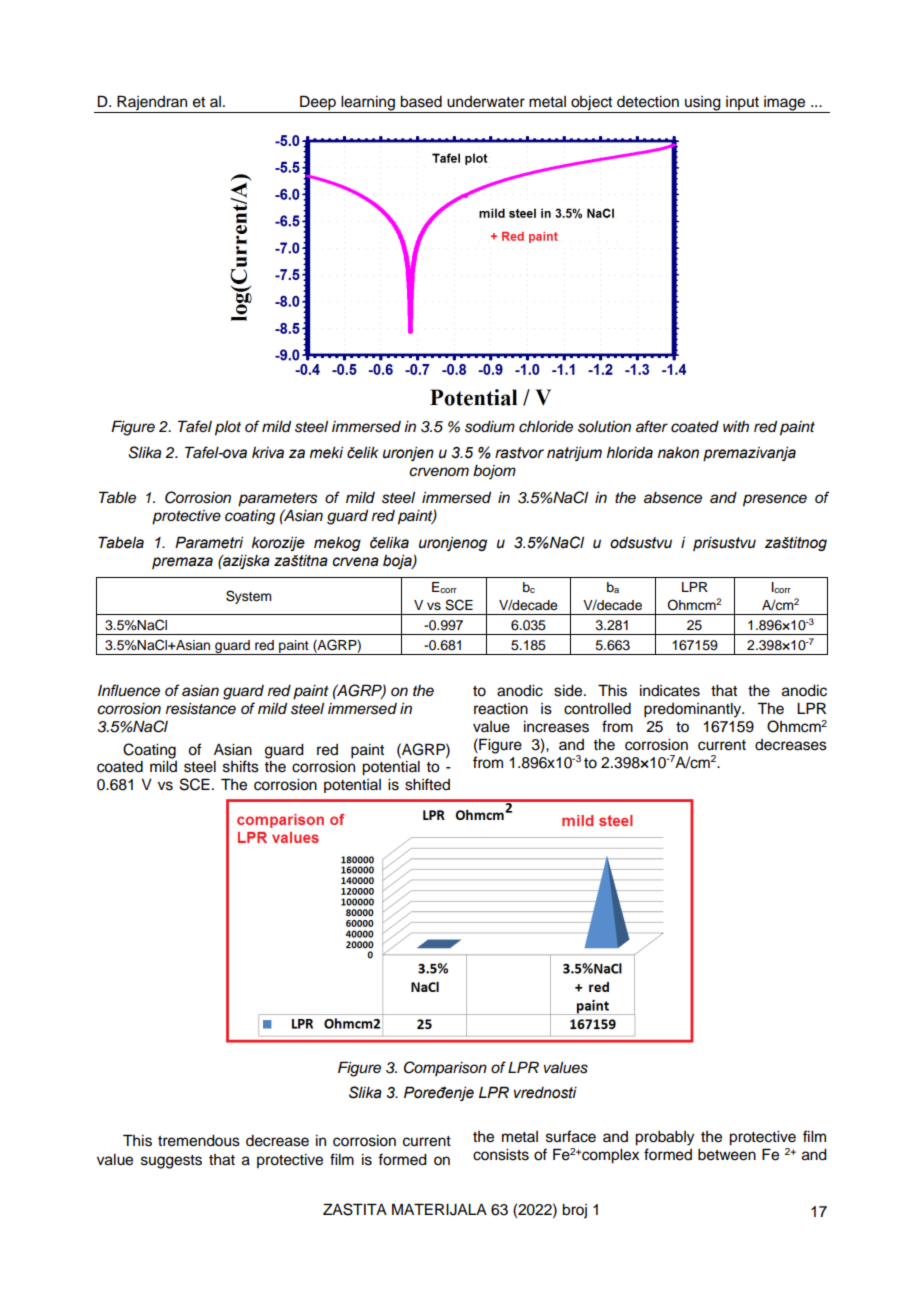 The height and width of the screenshot is (1308, 924). I want to click on indicates, so click(670, 691).
